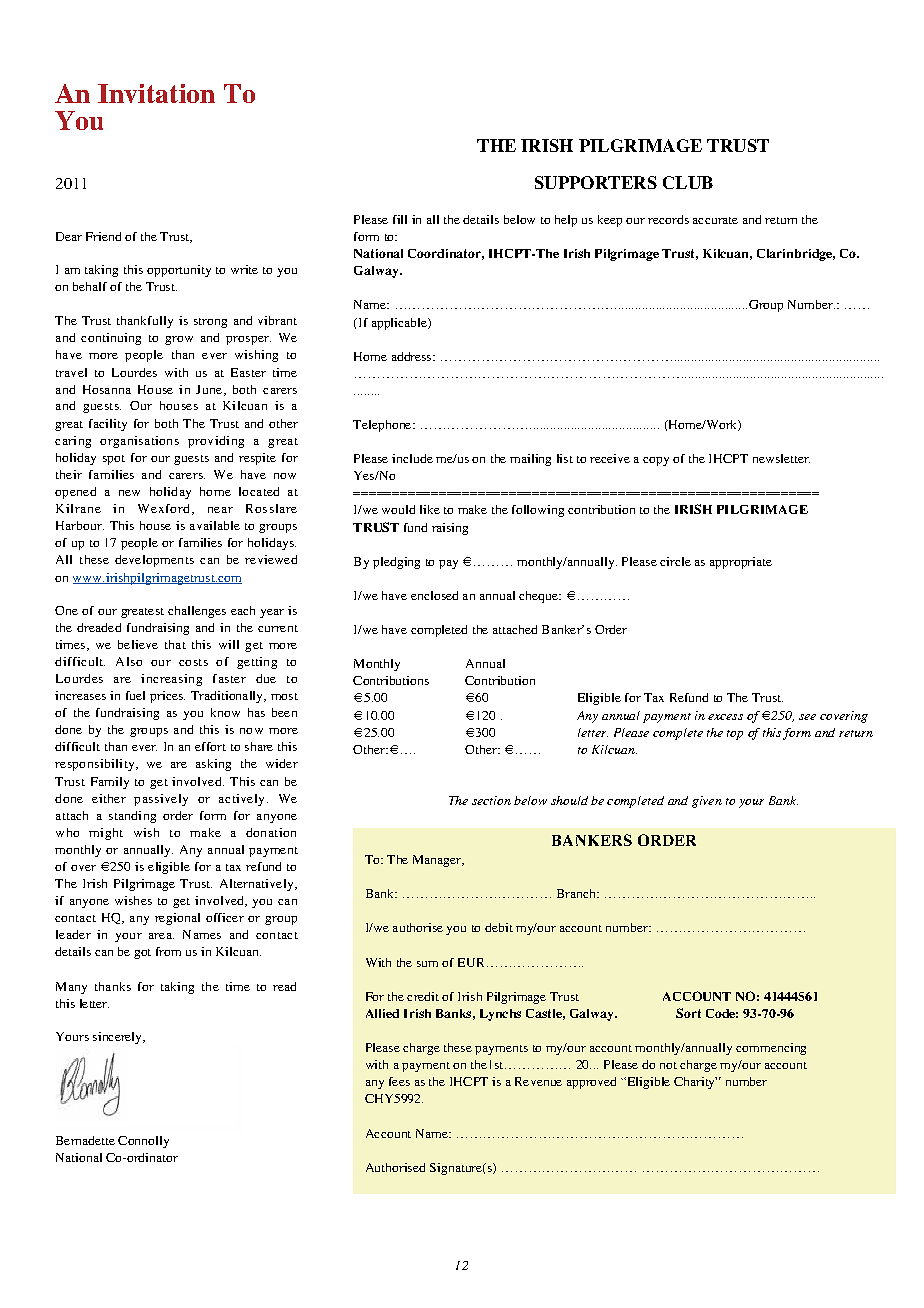 Image resolution: width=924 pixels, height=1308 pixels. I want to click on fees, so click(399, 1081).
